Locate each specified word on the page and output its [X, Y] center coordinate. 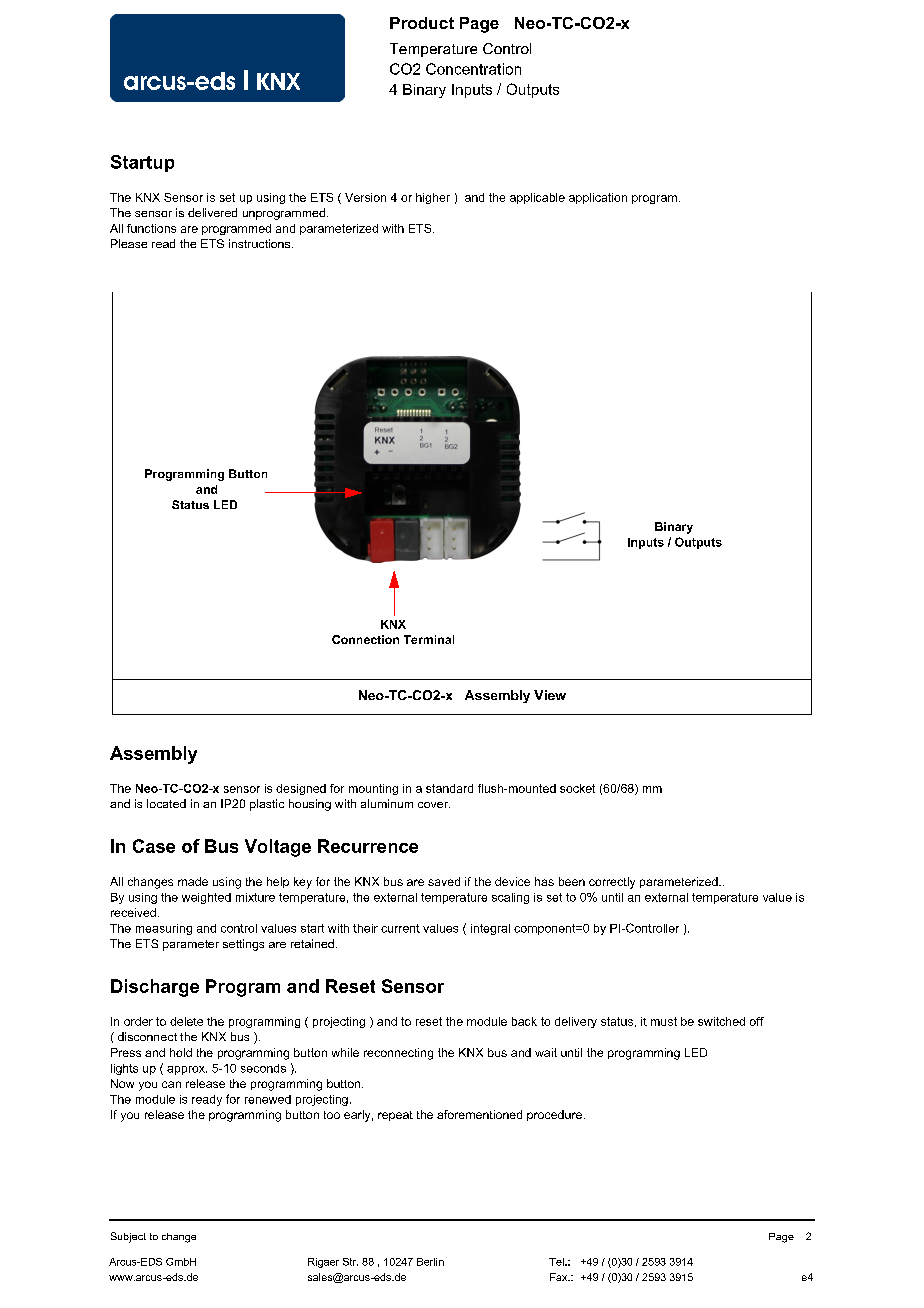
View [550, 695]
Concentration [473, 69]
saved [444, 881]
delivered [212, 212]
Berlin [430, 1262]
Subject [128, 1237]
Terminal [429, 639]
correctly [612, 883]
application [598, 198]
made [193, 881]
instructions [261, 243]
